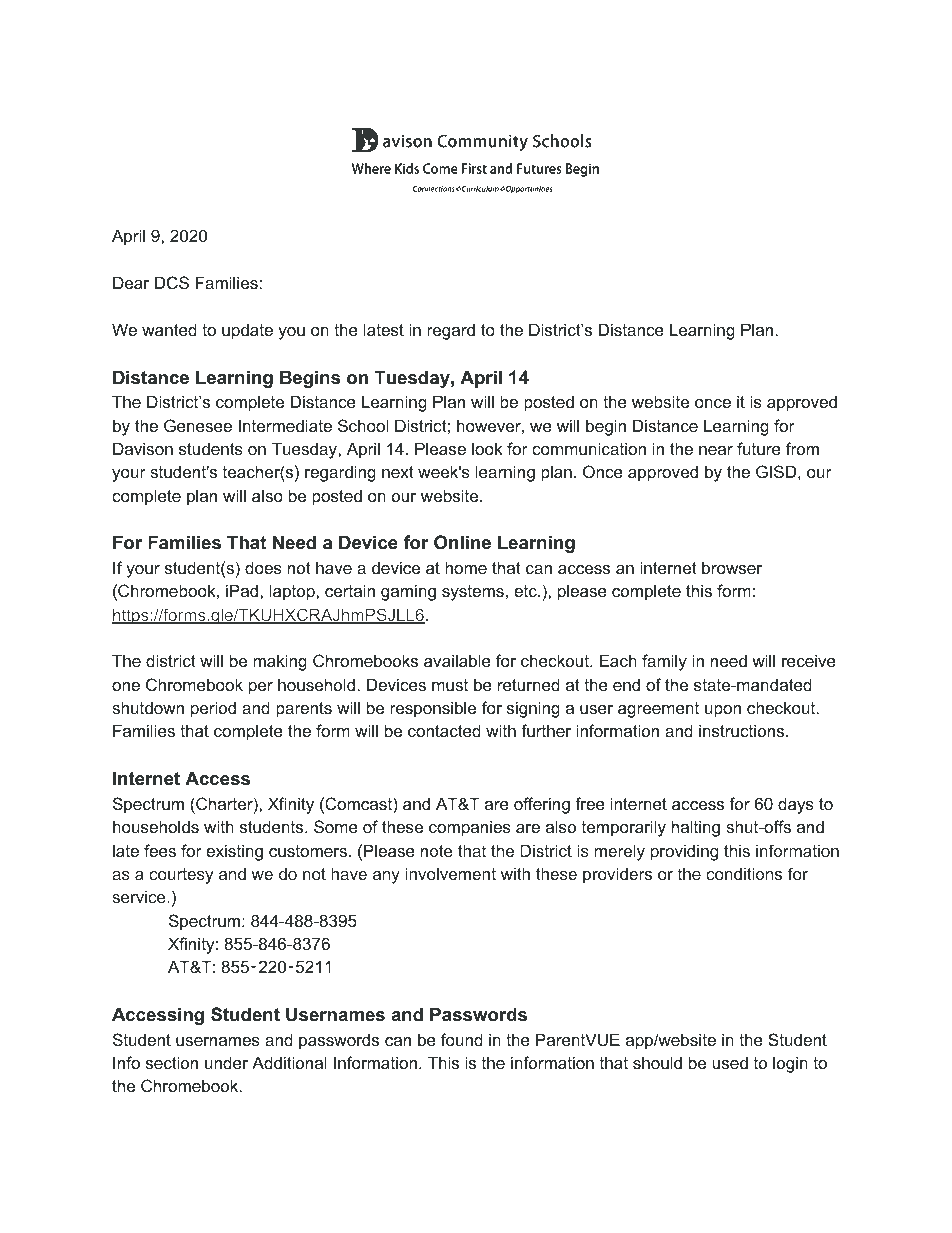 The image size is (952, 1233). I want to click on DCS, so click(172, 282).
